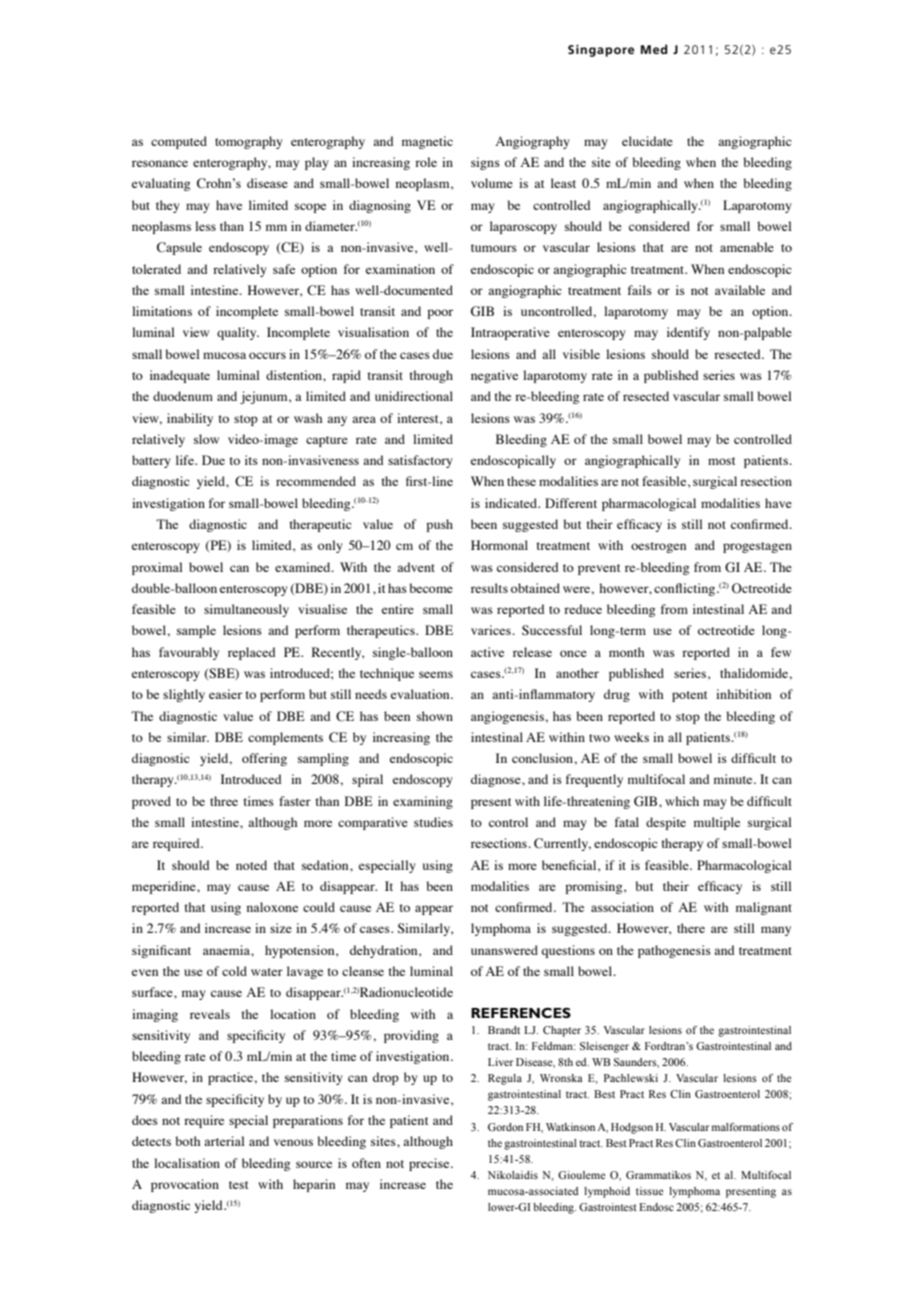 This screenshot has width=924, height=1308. I want to click on oestrogen, so click(658, 547).
